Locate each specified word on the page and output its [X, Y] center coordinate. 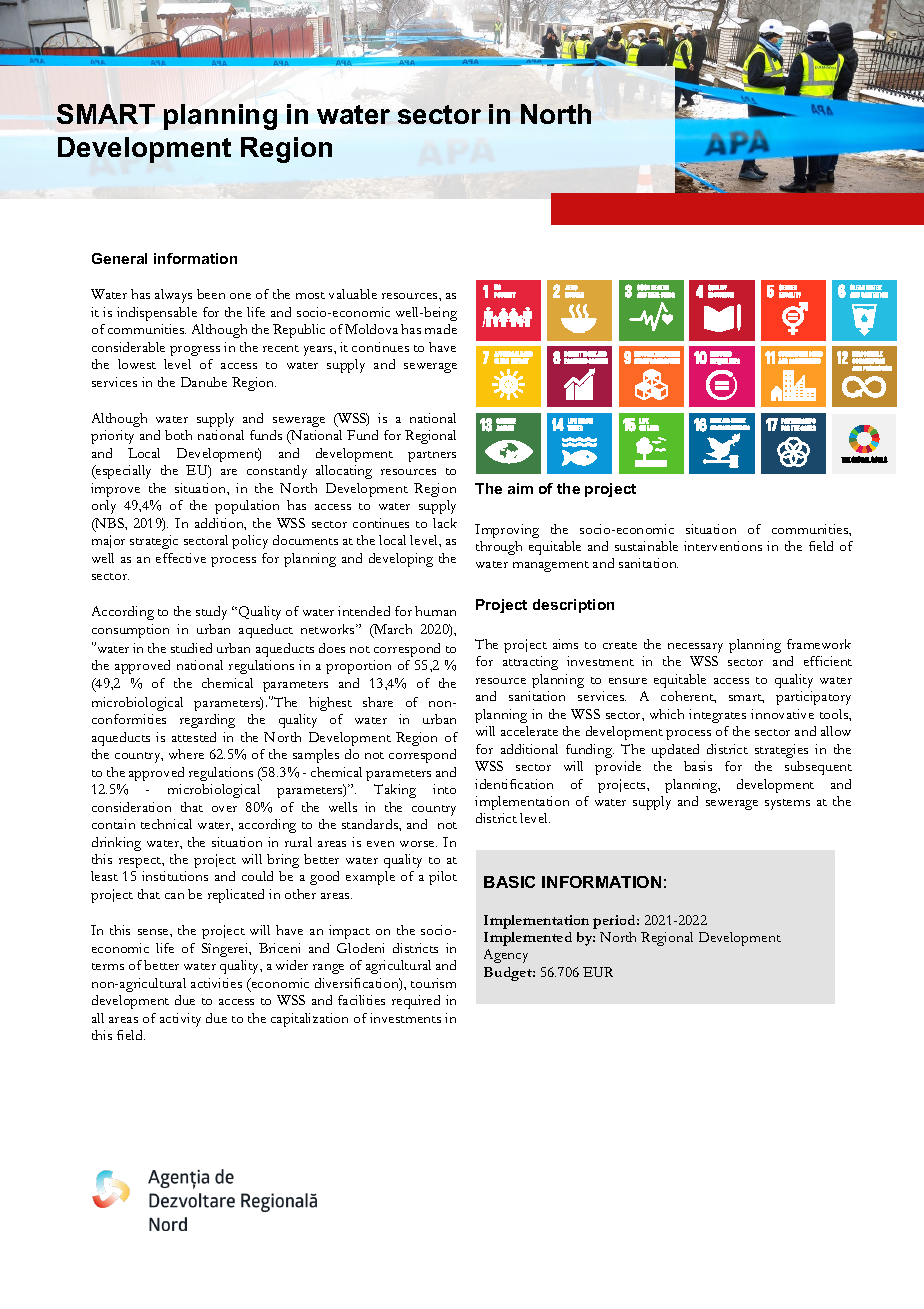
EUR [598, 972]
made [441, 329]
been [211, 294]
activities [216, 983]
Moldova [371, 329]
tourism [433, 983]
